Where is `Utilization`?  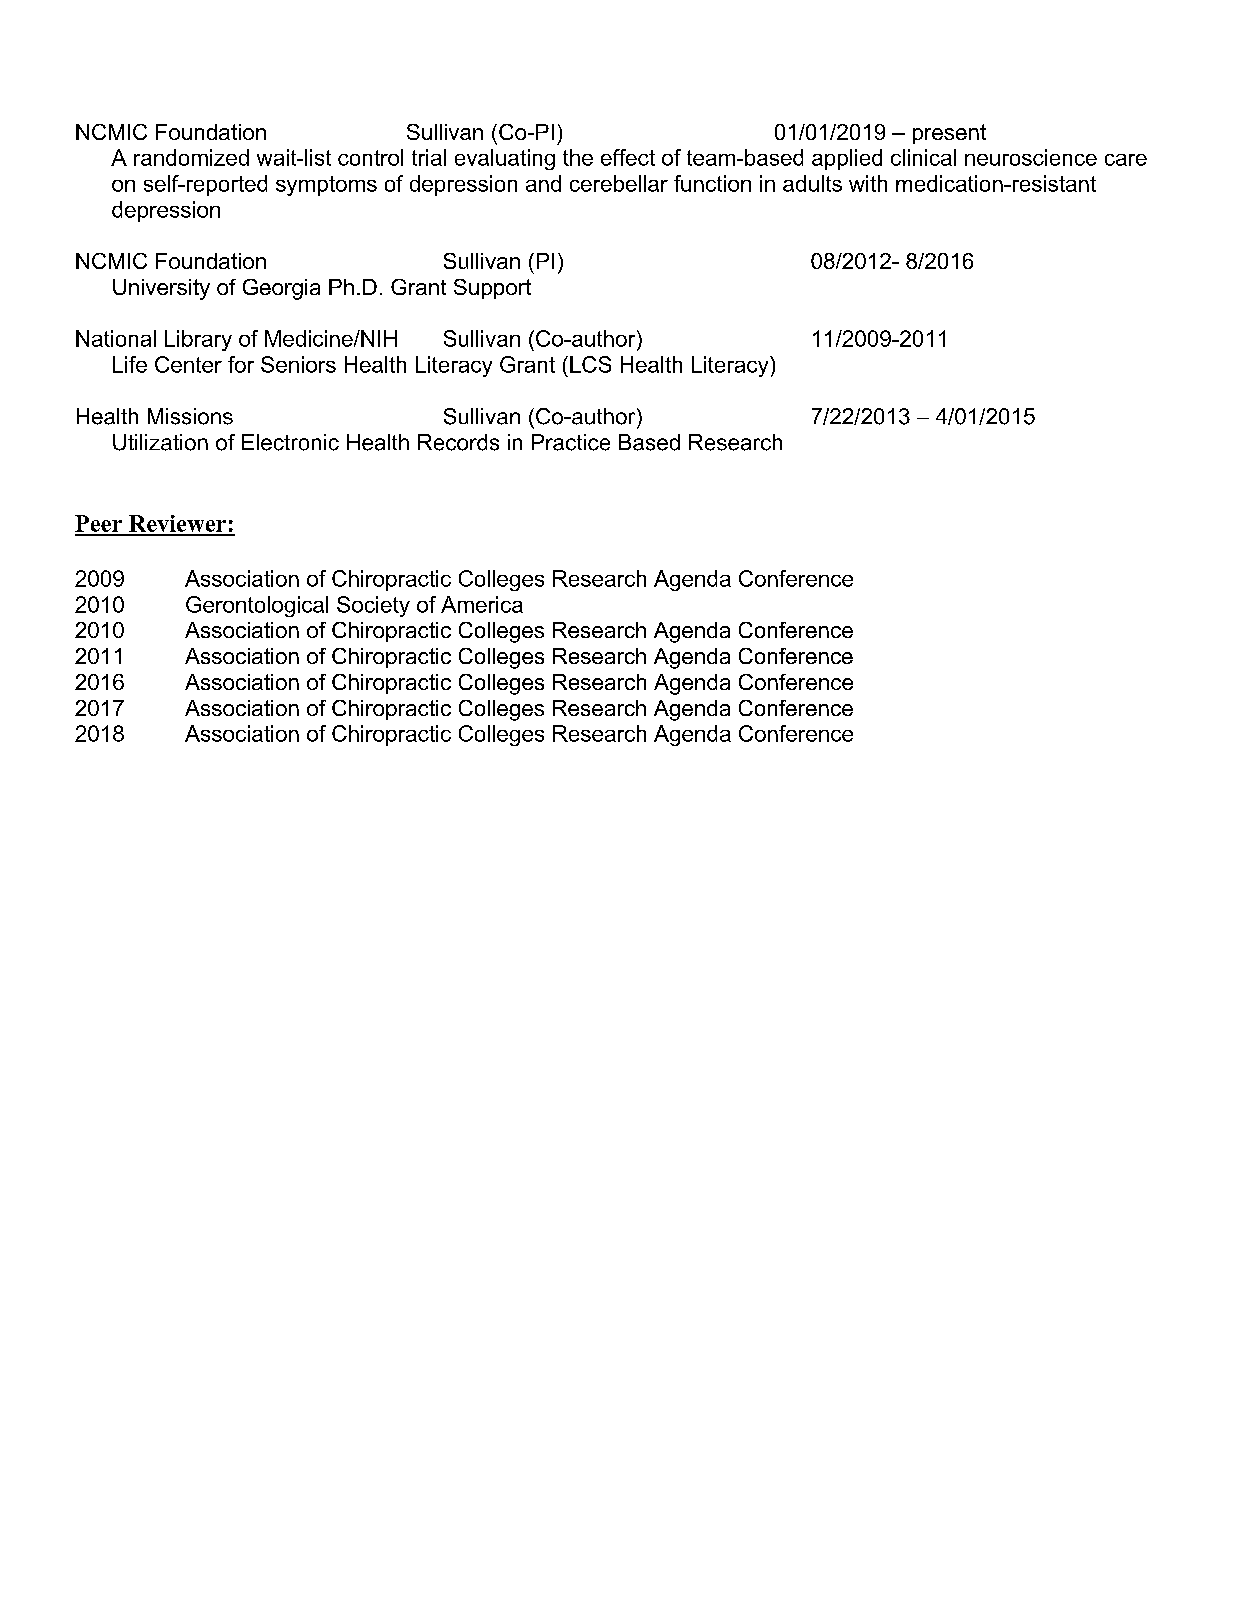 Utilization is located at coordinates (160, 442).
